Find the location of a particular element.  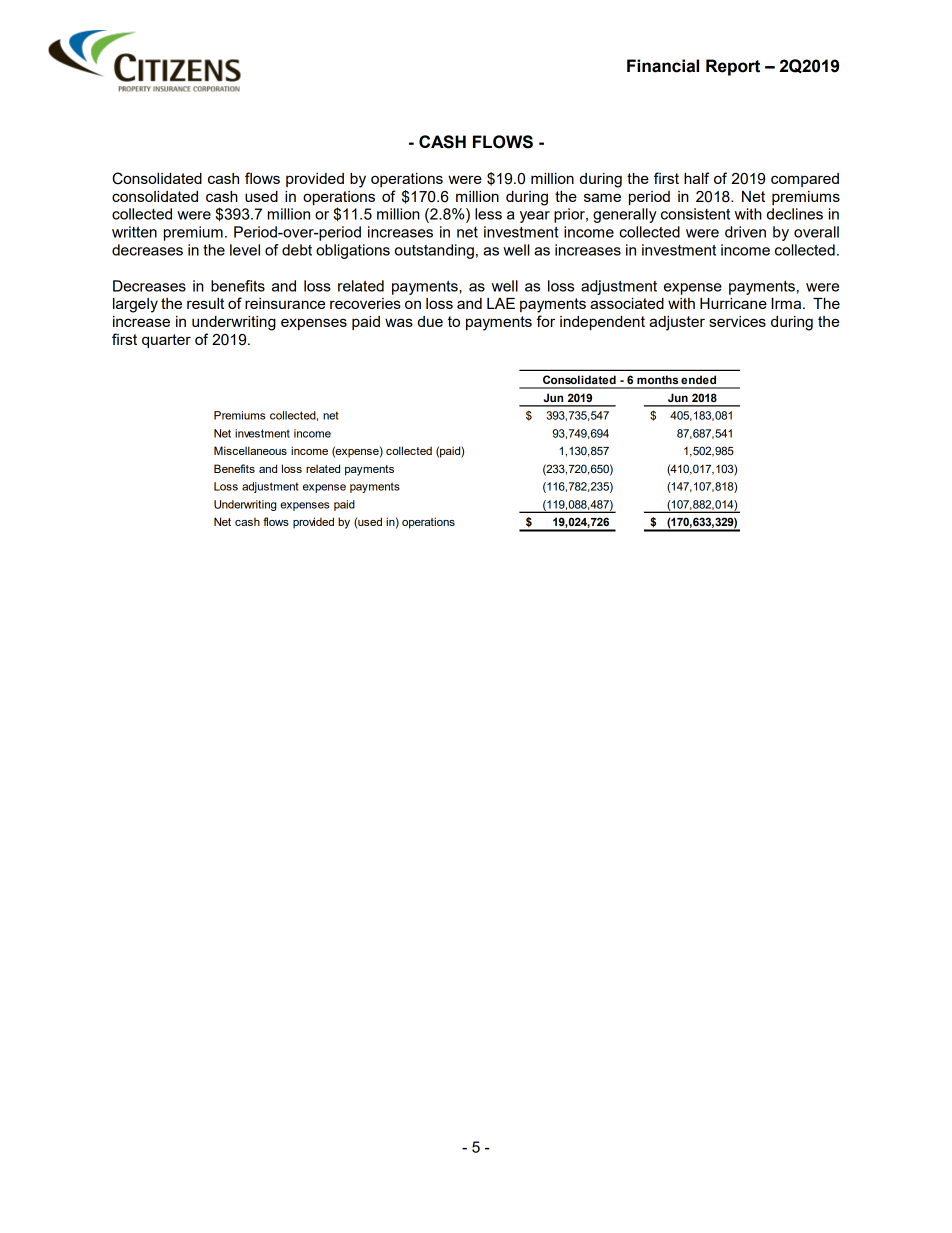

due is located at coordinates (430, 321).
